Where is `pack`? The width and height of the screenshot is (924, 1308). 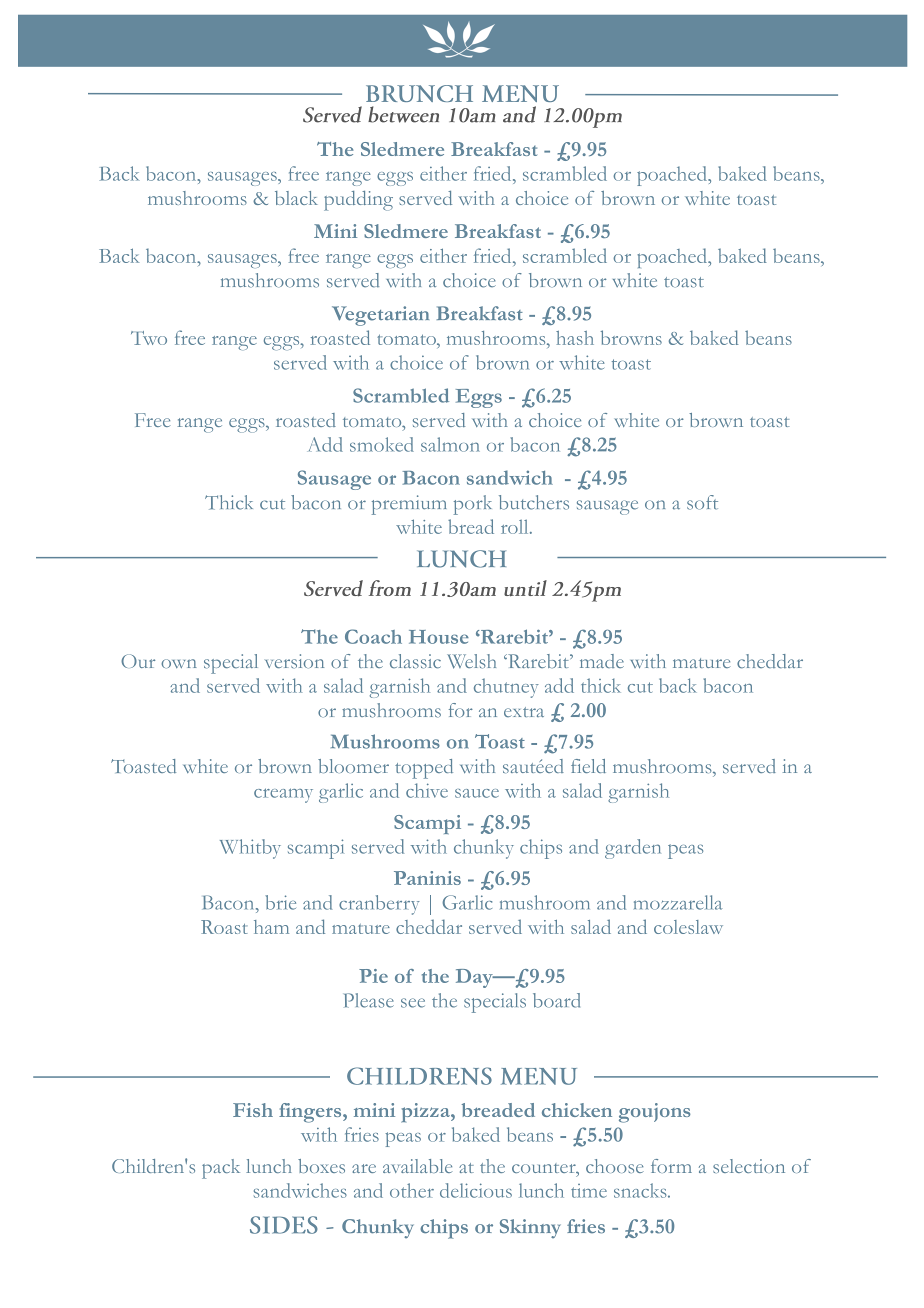 pack is located at coordinates (221, 1169).
